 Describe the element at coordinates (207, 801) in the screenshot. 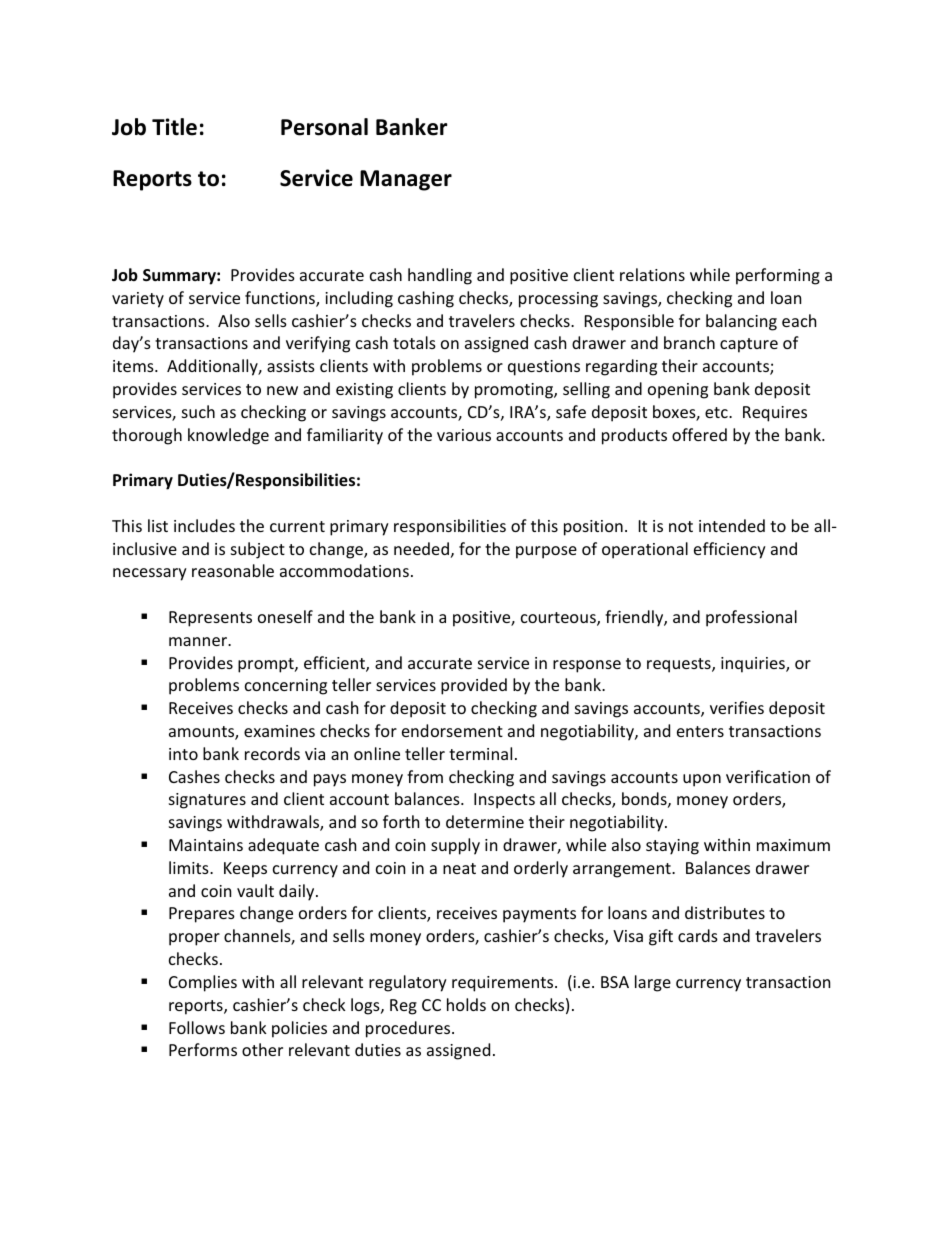

I see `signatures` at that location.
